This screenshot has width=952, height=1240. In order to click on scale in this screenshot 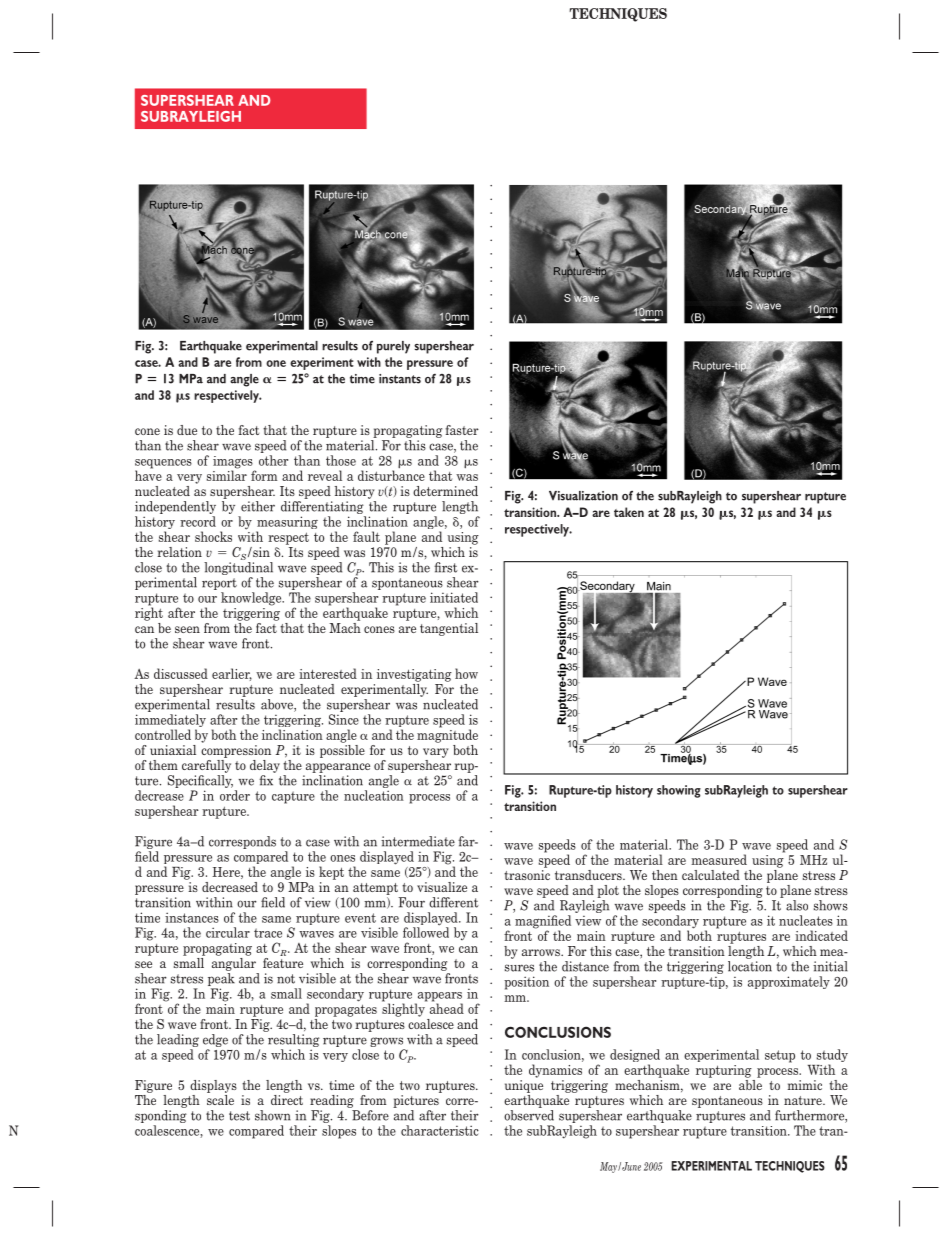, I will do `click(220, 1100)`.
